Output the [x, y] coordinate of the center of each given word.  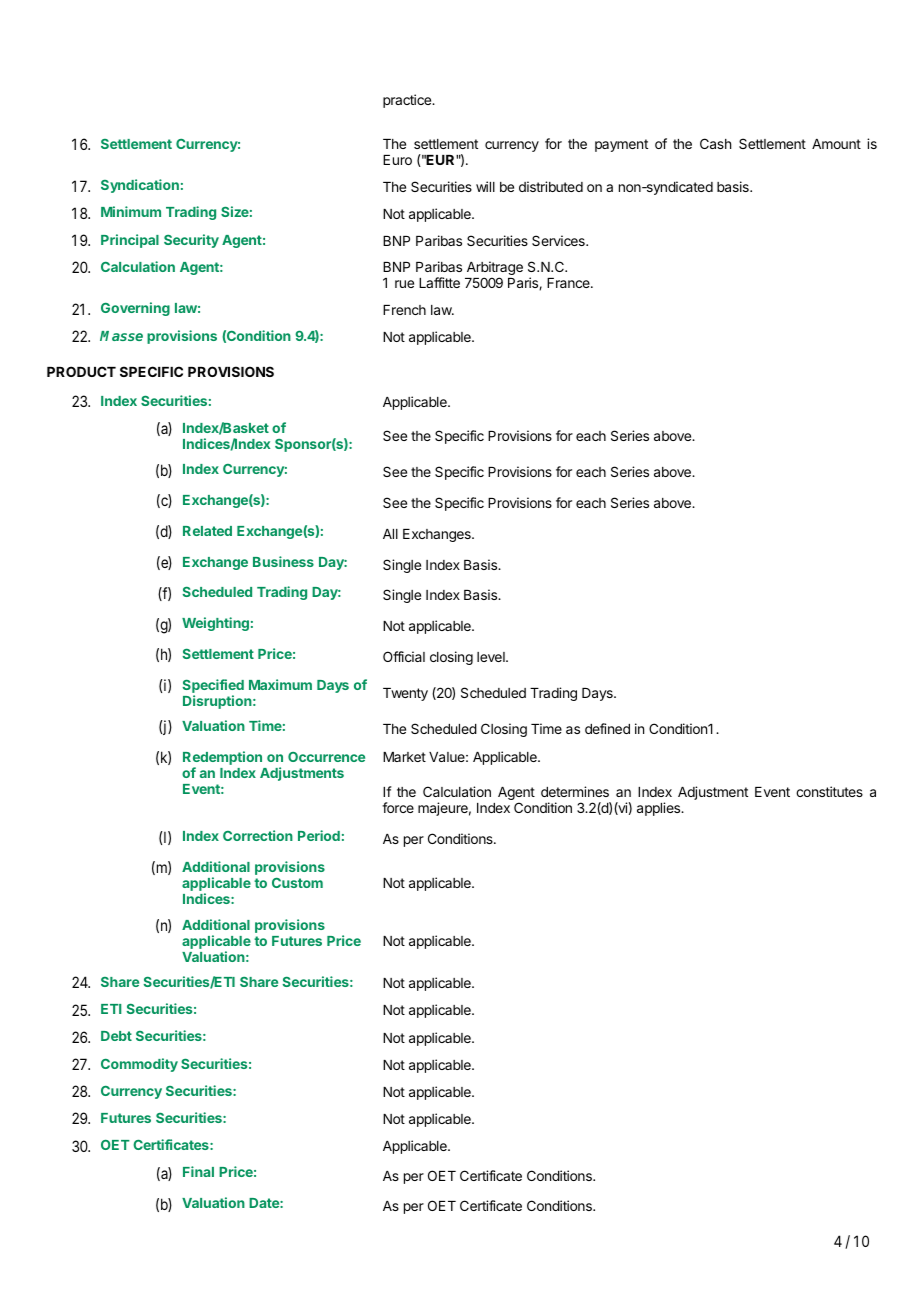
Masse [121, 336]
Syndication [140, 186]
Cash [715, 143]
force [398, 807]
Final [198, 1171]
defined [607, 728]
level [492, 657]
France [569, 283]
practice [408, 101]
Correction [258, 835]
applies [660, 809]
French [404, 310]
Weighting [215, 624]
